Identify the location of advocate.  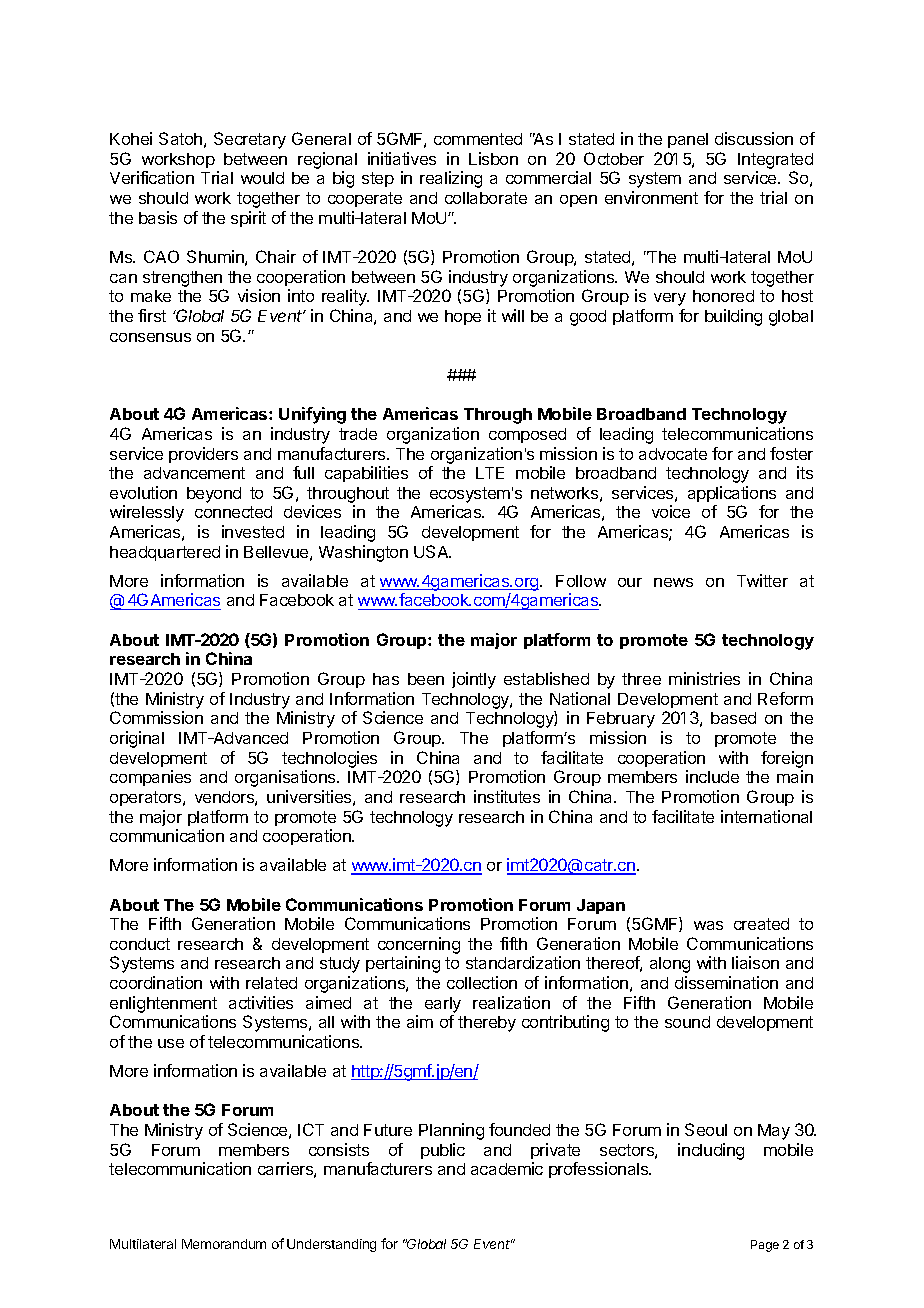
(673, 454).
